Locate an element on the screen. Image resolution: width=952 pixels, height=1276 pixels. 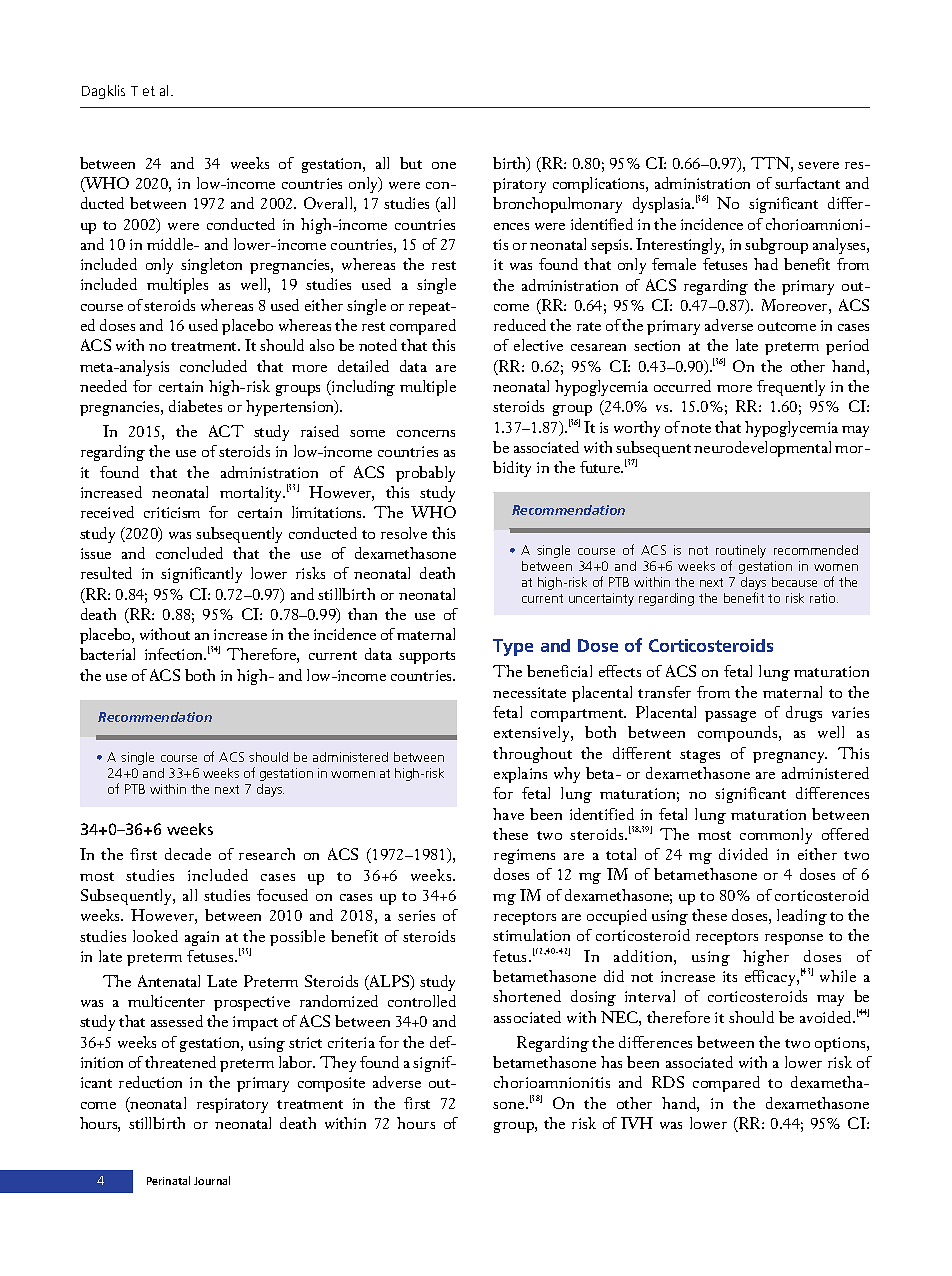
passage is located at coordinates (730, 716).
